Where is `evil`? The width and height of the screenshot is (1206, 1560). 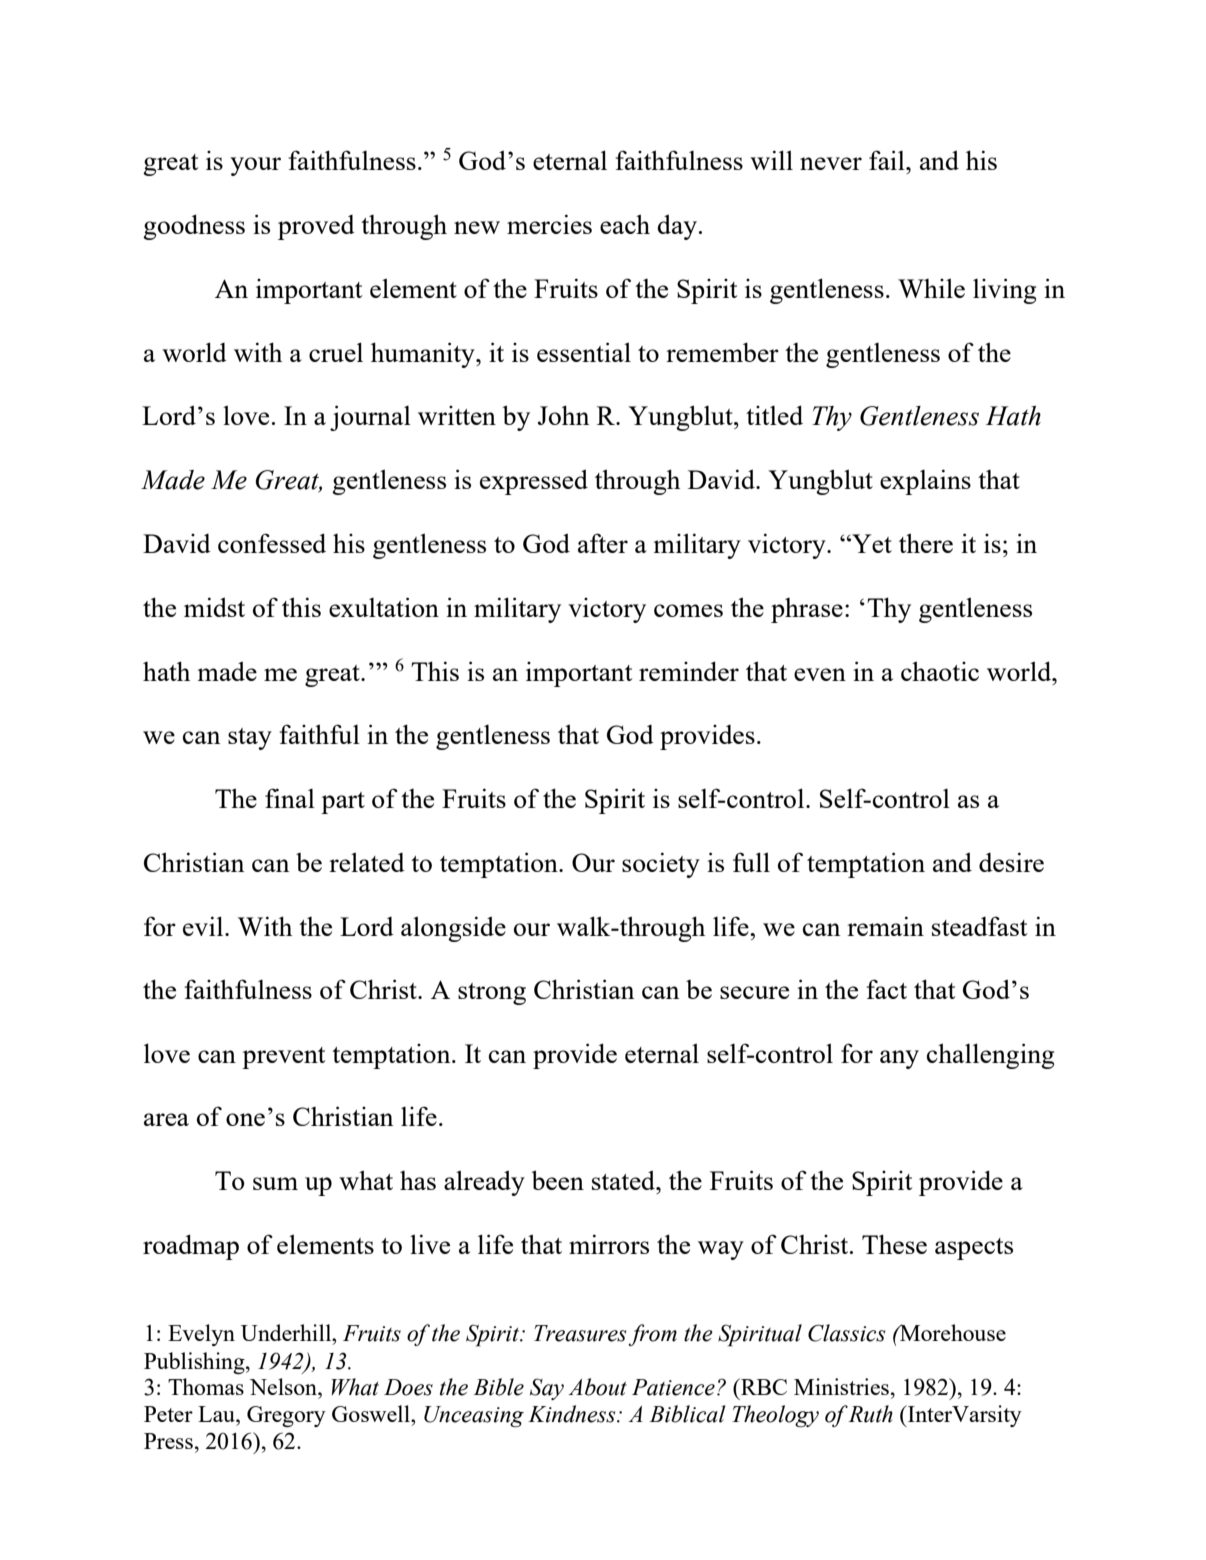
evil is located at coordinates (204, 926).
